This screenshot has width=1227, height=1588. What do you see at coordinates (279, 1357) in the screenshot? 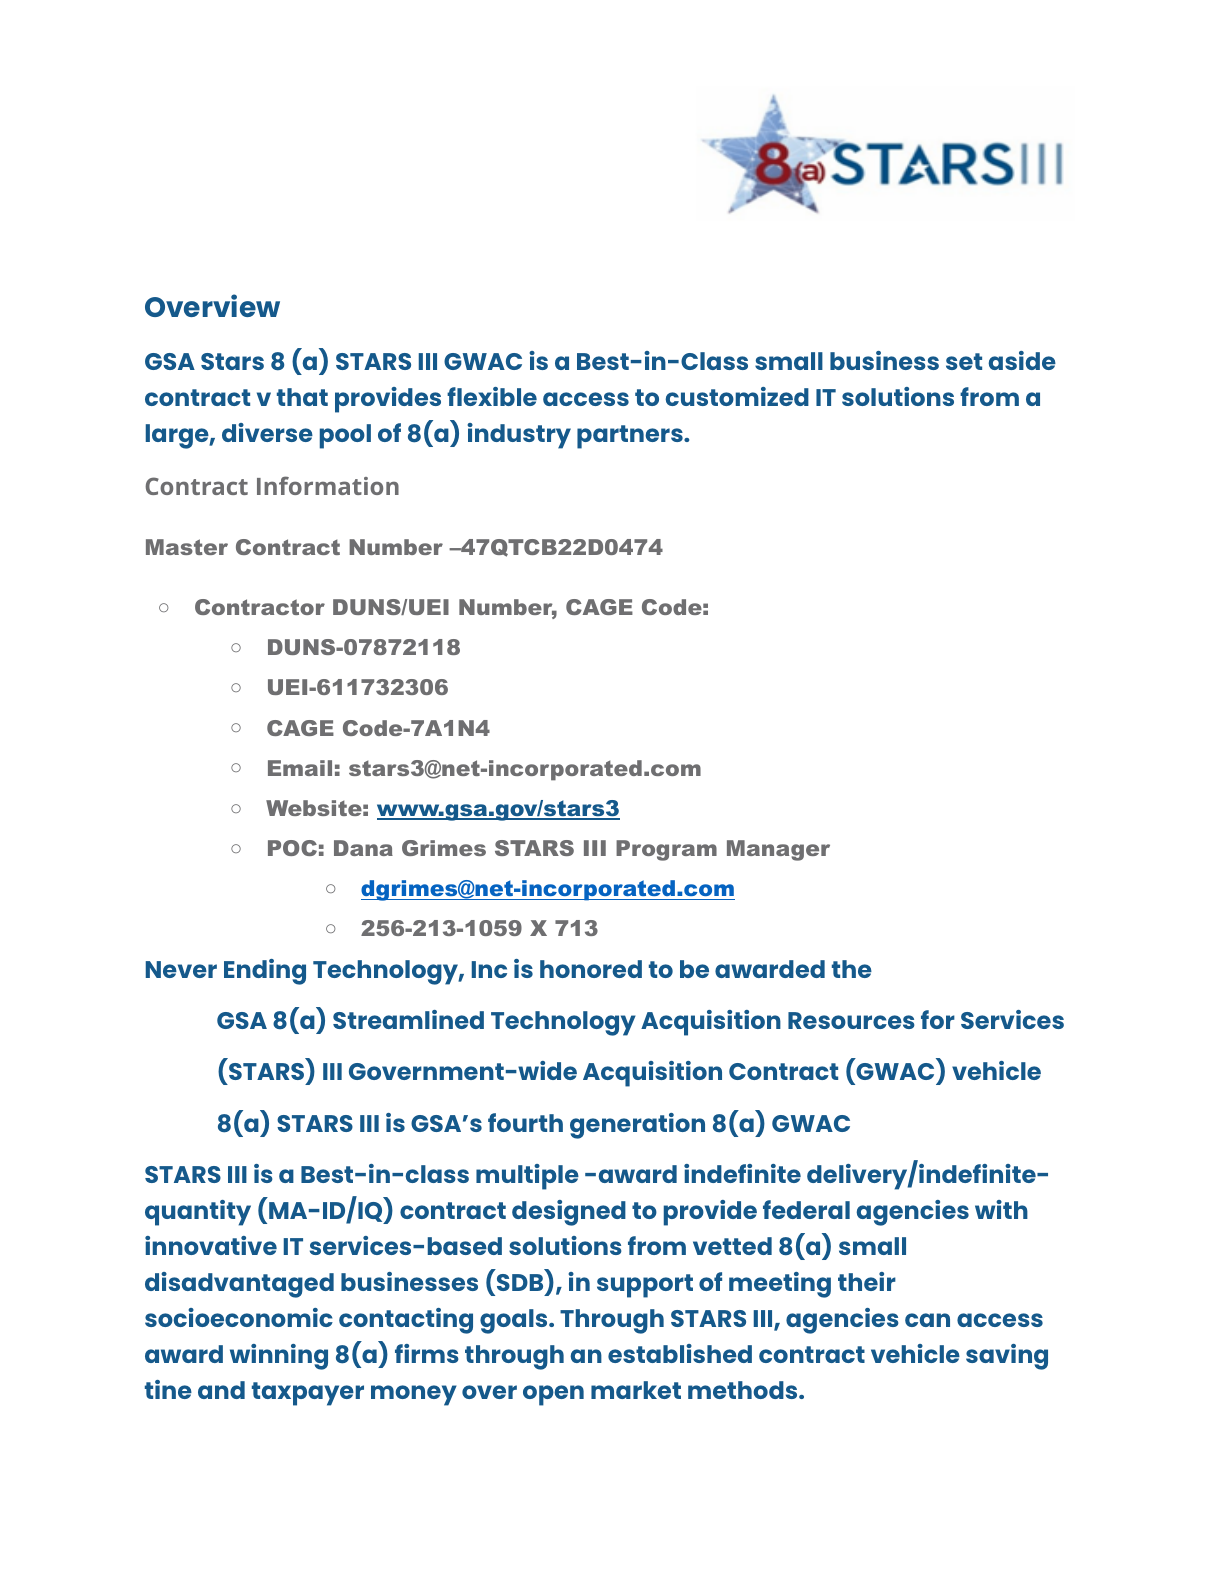
I see `winning` at bounding box center [279, 1357].
